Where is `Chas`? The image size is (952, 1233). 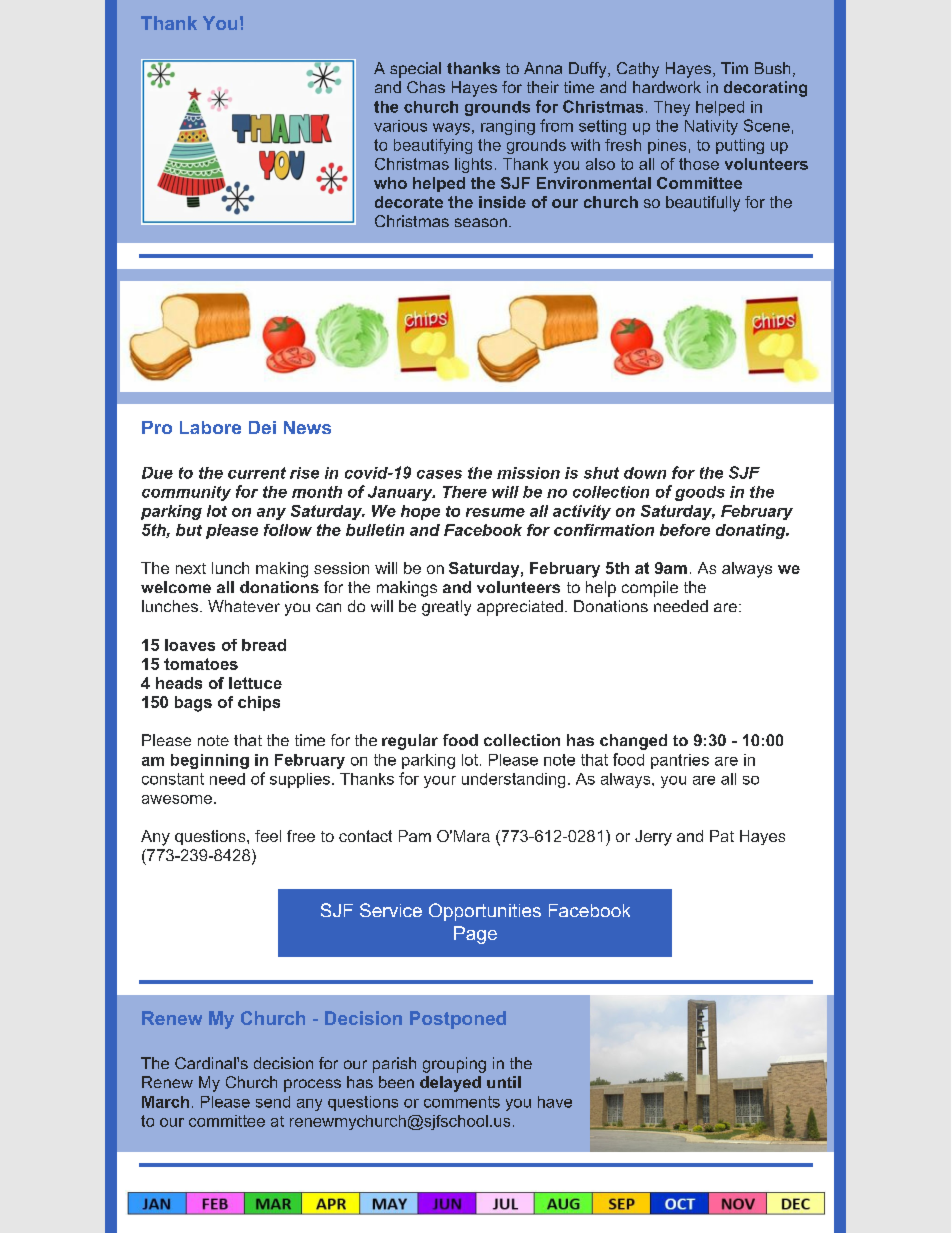
Chas is located at coordinates (426, 87).
